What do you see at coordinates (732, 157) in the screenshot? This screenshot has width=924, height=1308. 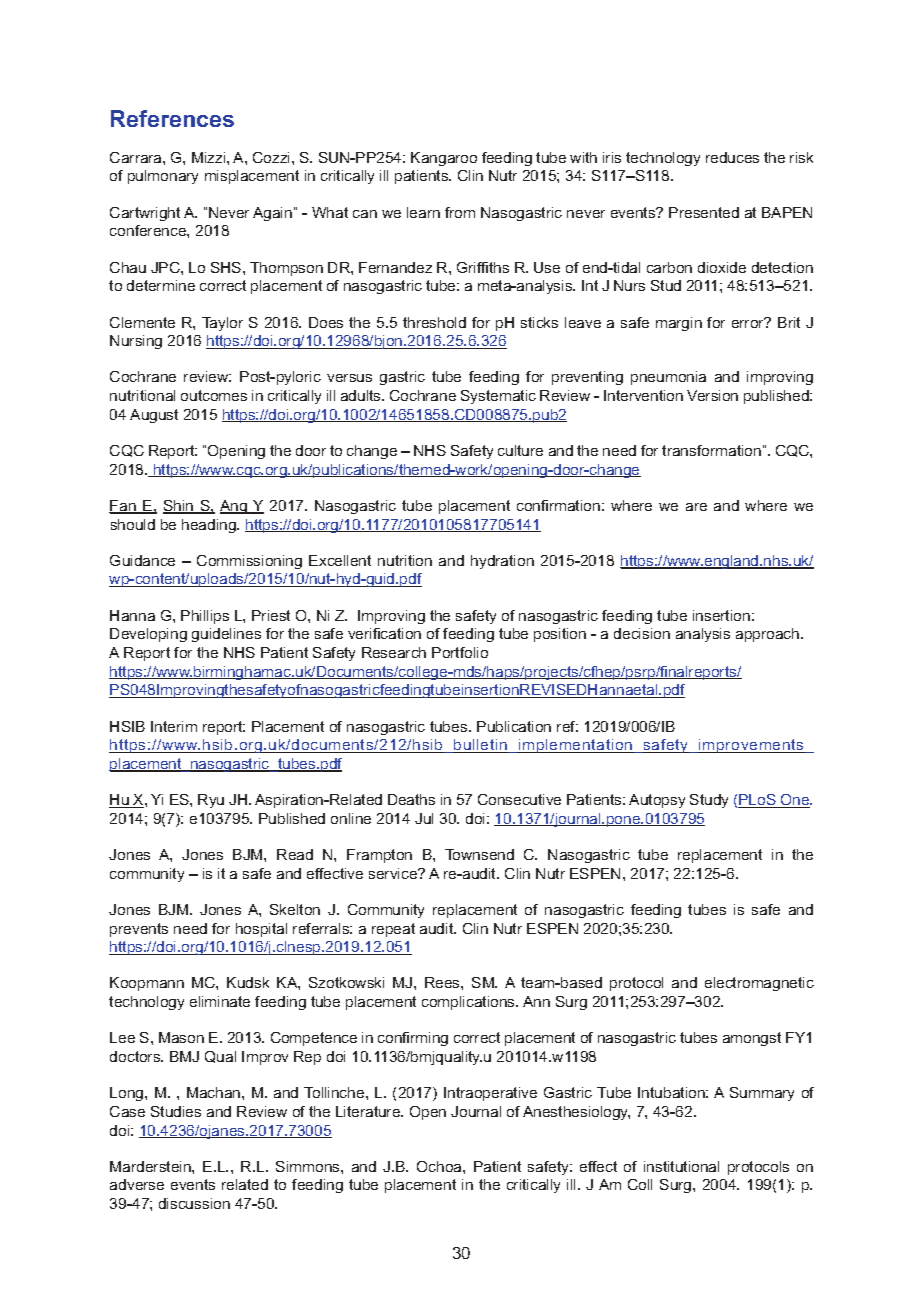 I see `reduces` at bounding box center [732, 157].
